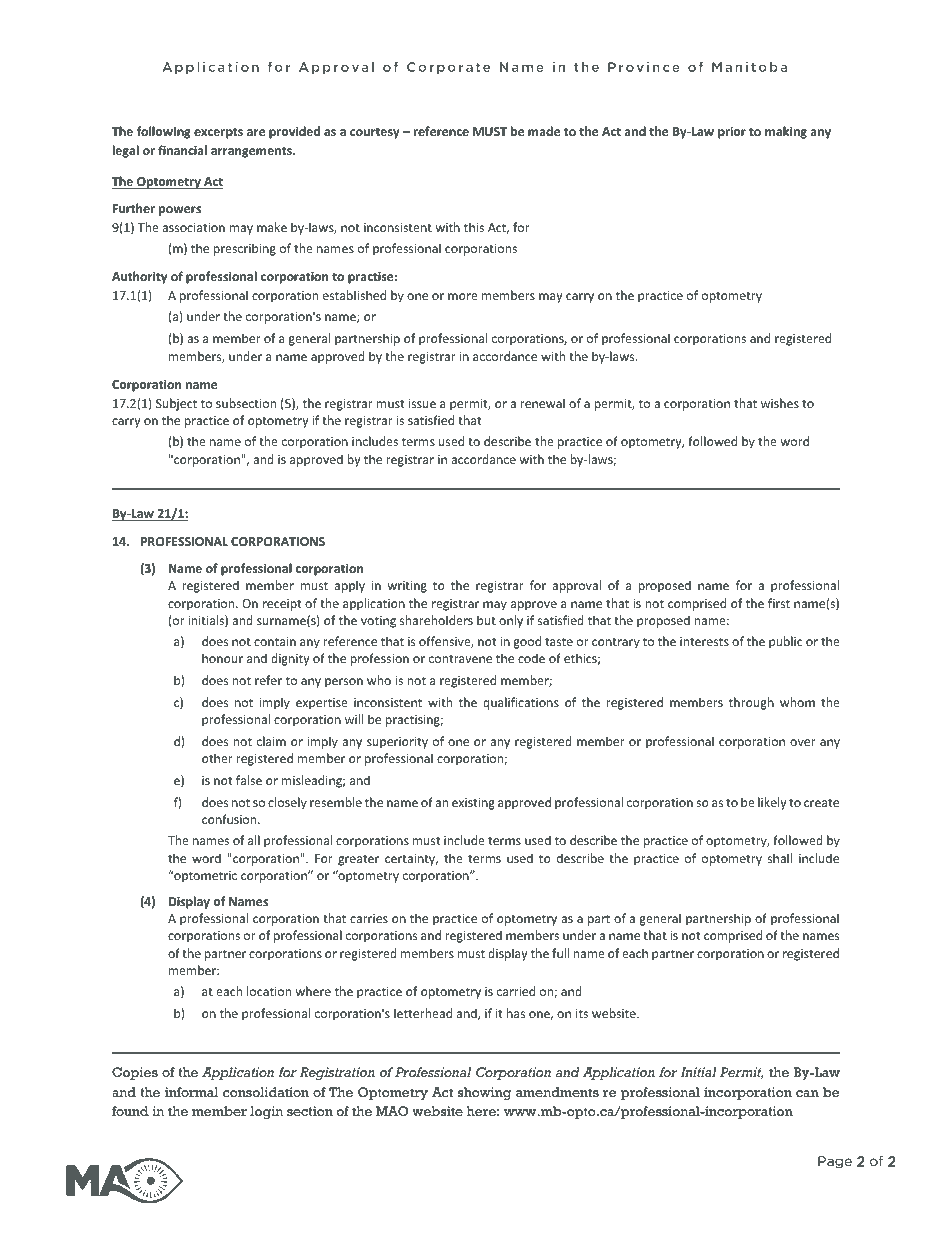  What do you see at coordinates (473, 804) in the image?
I see `existing` at bounding box center [473, 804].
